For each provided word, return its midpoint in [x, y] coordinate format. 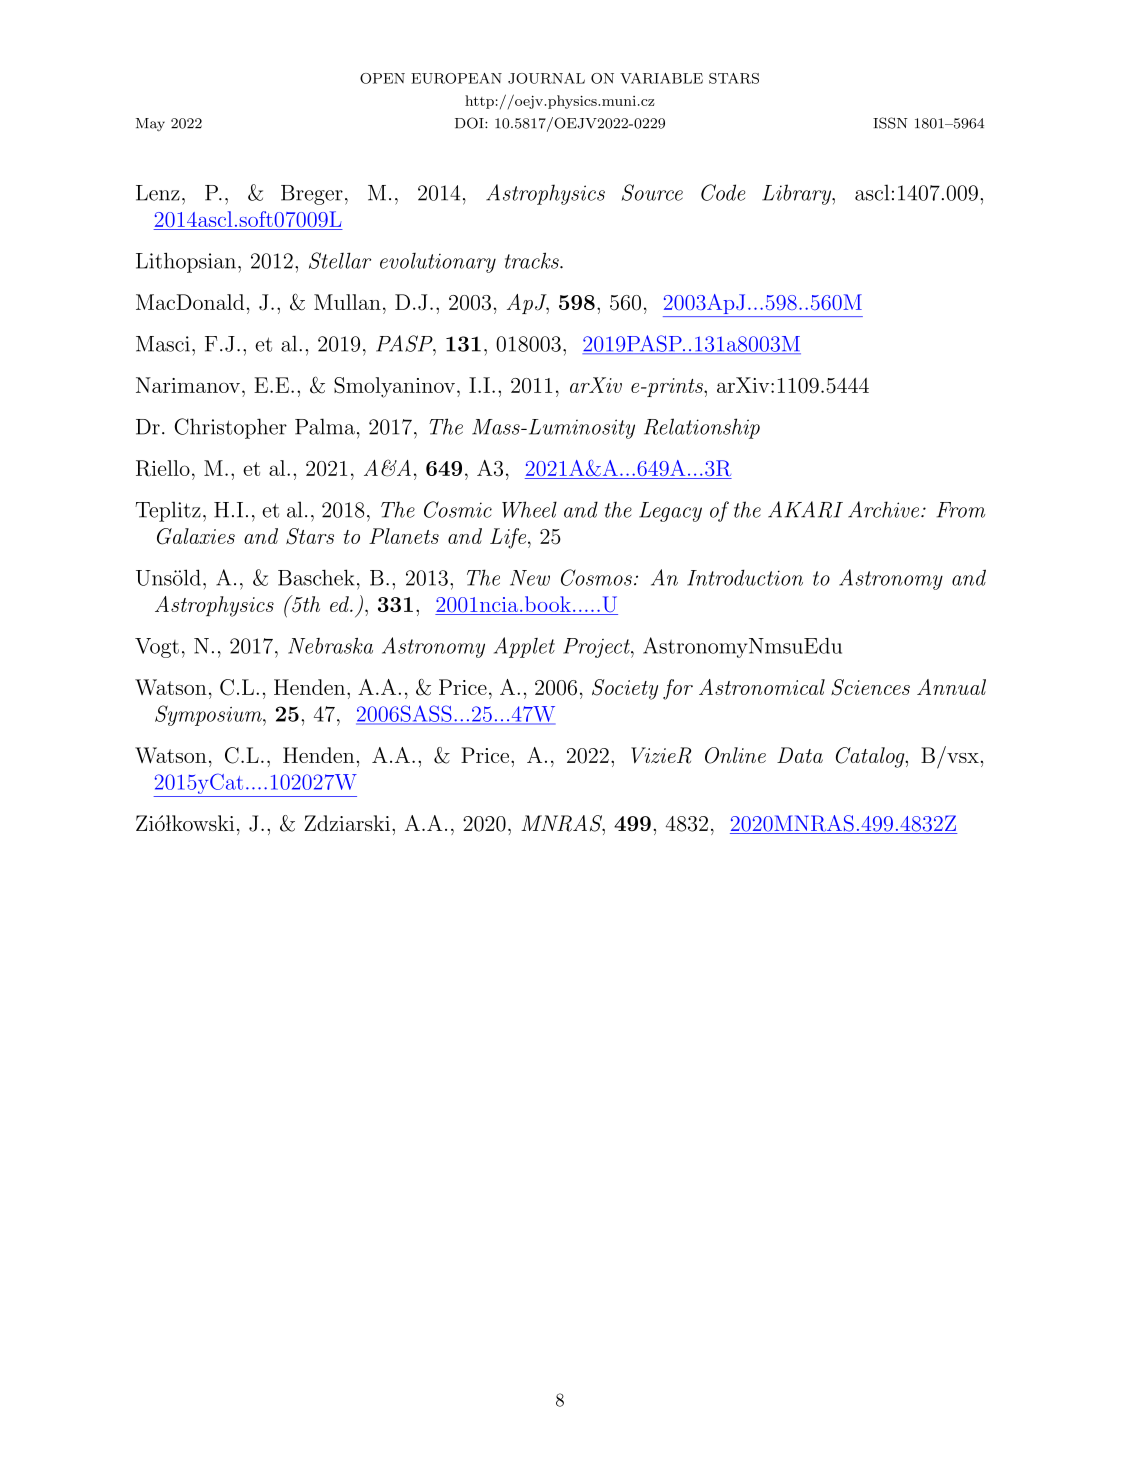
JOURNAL [546, 78]
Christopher [230, 428]
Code [723, 192]
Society [625, 689]
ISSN [890, 123]
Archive [885, 509]
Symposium [209, 715]
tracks [533, 260]
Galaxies [196, 536]
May [150, 125]
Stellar [340, 260]
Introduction [745, 577]
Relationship [702, 428]
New [530, 578]
